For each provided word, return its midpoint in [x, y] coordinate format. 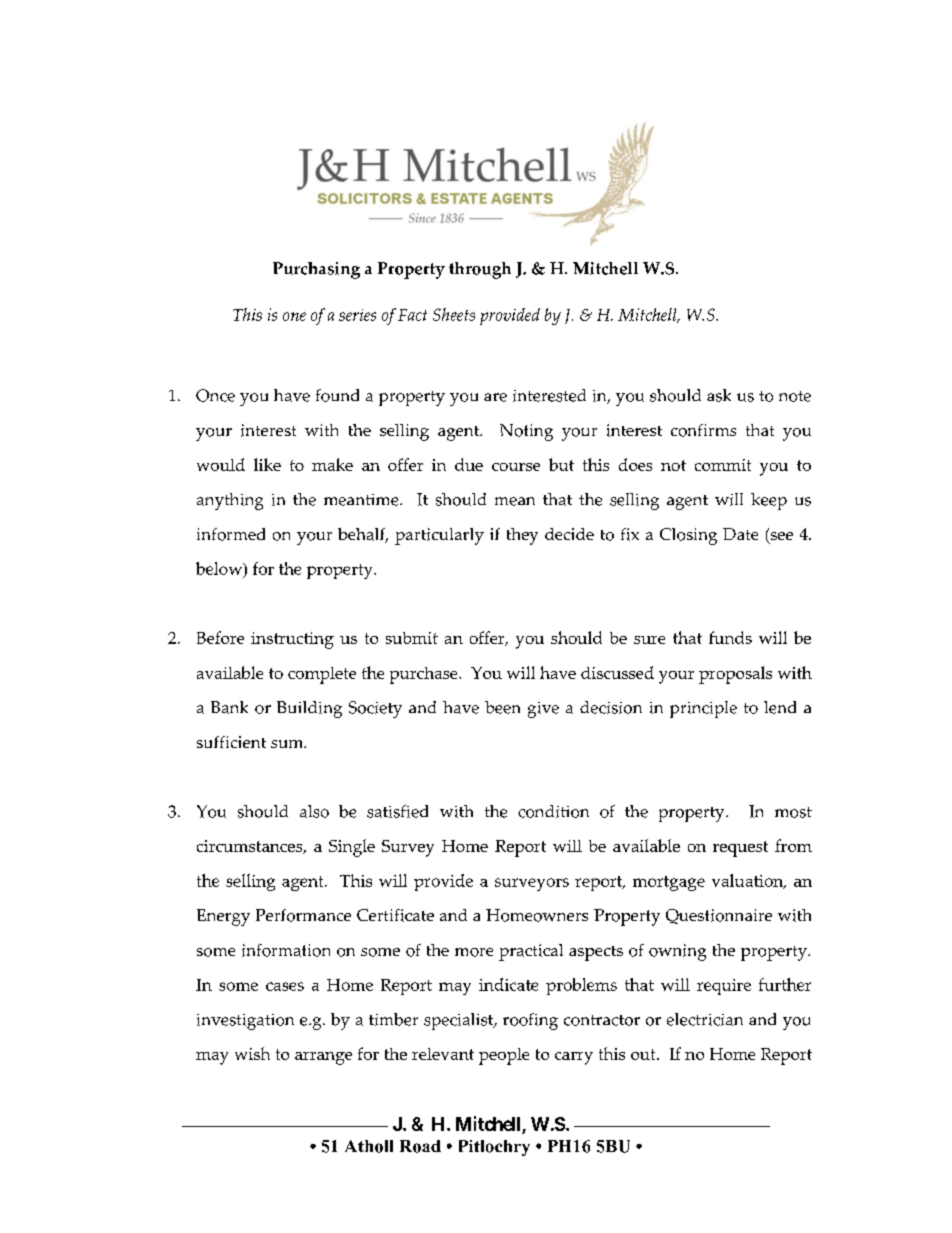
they [522, 536]
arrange [323, 1058]
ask [719, 395]
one [294, 316]
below [220, 569]
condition [553, 811]
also [314, 811]
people [504, 1056]
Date [740, 534]
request [740, 849]
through [480, 270]
